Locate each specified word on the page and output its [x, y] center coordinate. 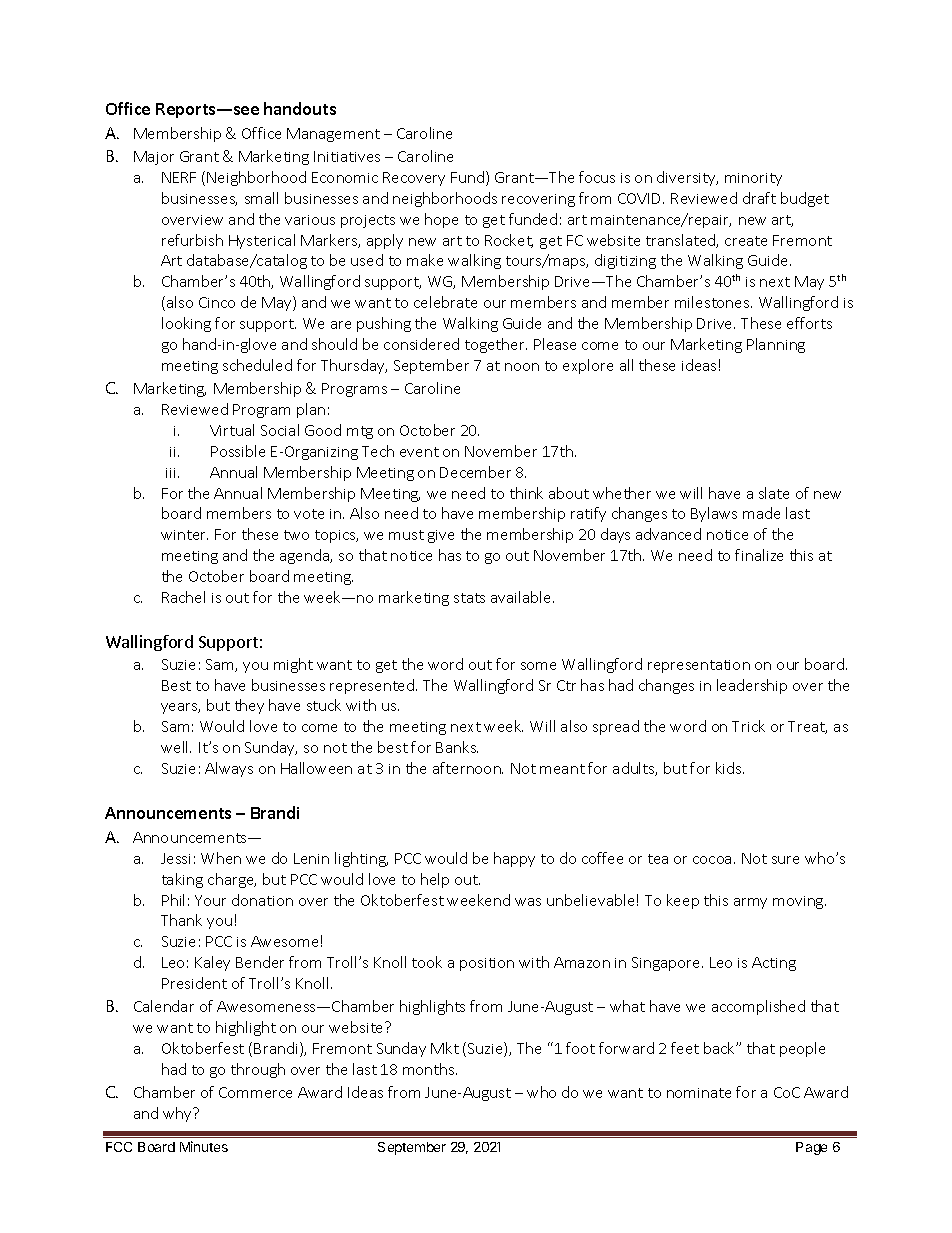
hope [441, 220]
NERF [179, 177]
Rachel [183, 597]
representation [699, 666]
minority [753, 179]
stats [469, 598]
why [178, 1114]
